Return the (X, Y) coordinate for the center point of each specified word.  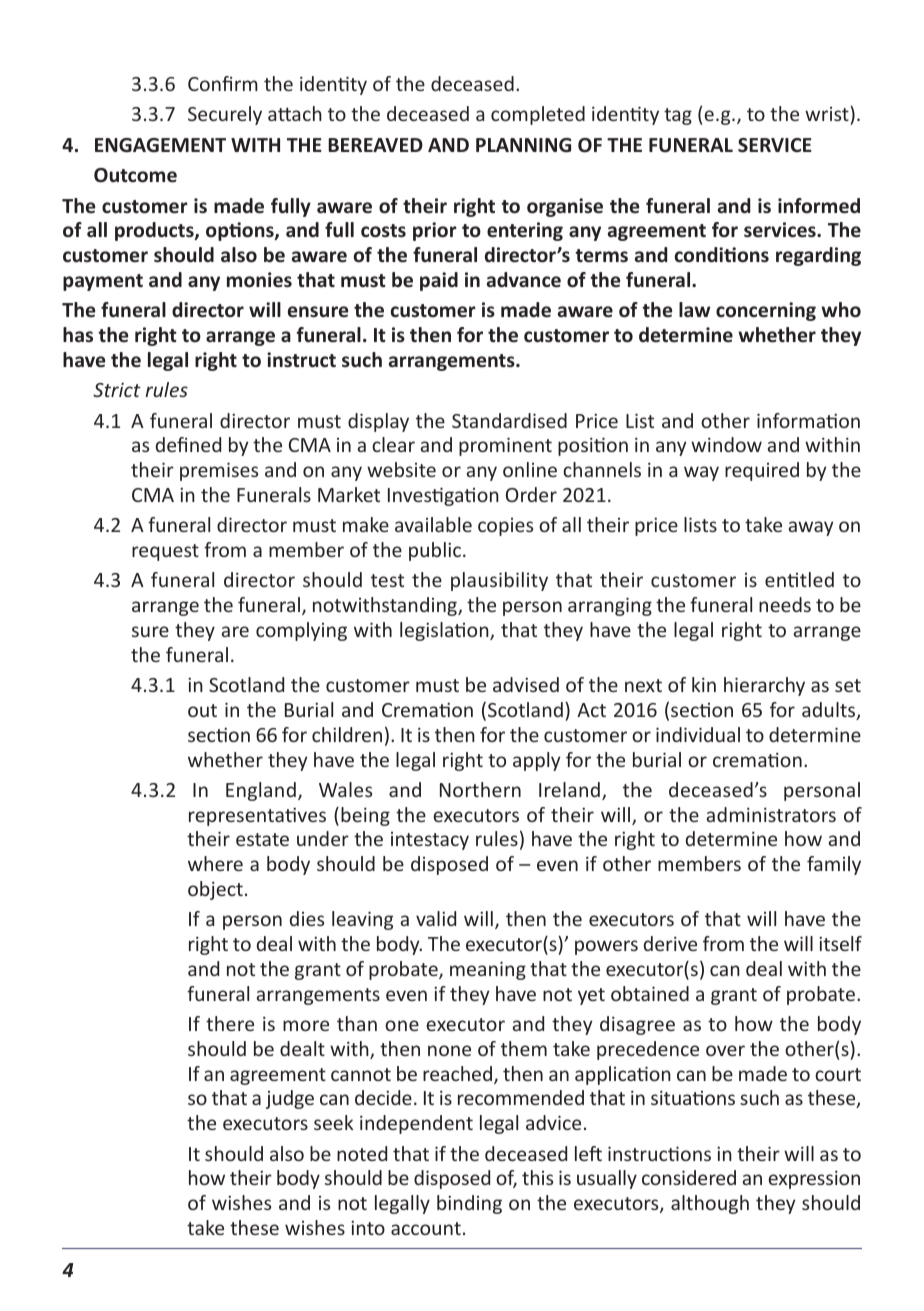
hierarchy (764, 686)
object (215, 890)
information (808, 420)
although (710, 1204)
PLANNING (523, 145)
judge (290, 1099)
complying (301, 631)
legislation (445, 631)
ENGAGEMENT (160, 145)
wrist (828, 113)
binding (469, 1204)
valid (436, 918)
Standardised (509, 420)
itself (840, 943)
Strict (117, 390)
